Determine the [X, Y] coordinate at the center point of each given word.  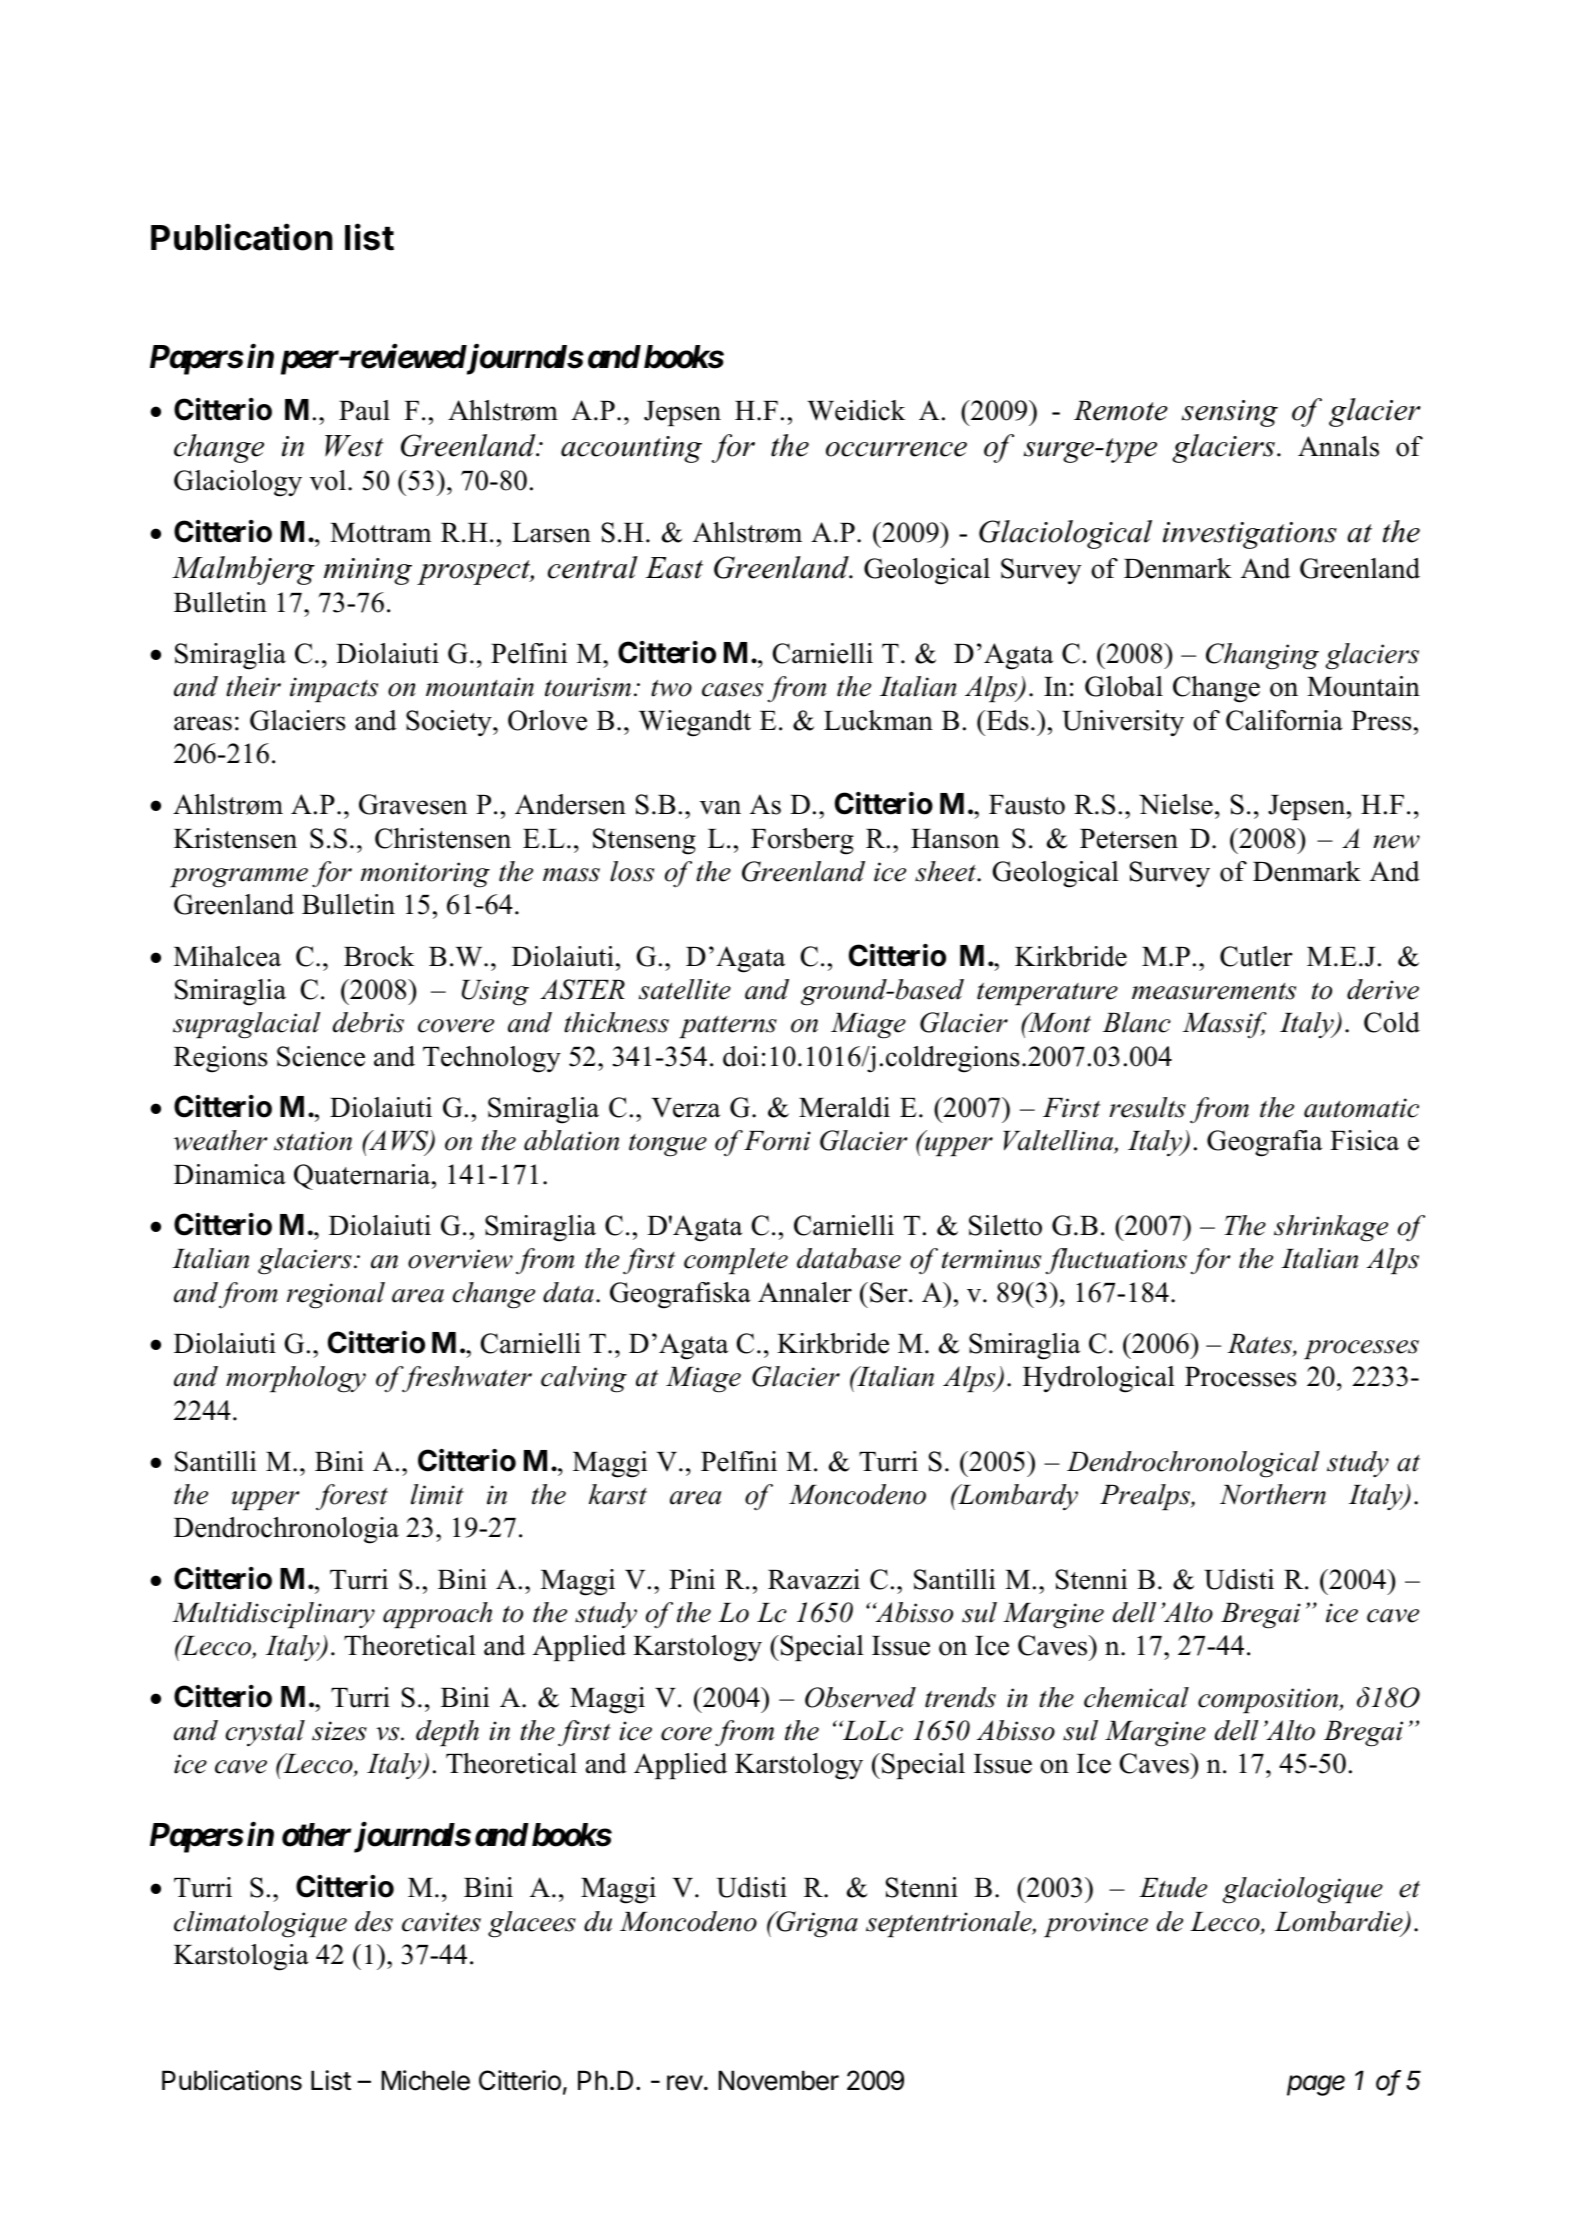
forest [352, 1497]
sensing [1230, 413]
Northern [1273, 1494]
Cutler [1256, 956]
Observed [860, 1697]
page [1316, 2085]
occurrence [896, 449]
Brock [379, 956]
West [354, 446]
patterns [728, 1026]
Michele [426, 2080]
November [779, 2080]
